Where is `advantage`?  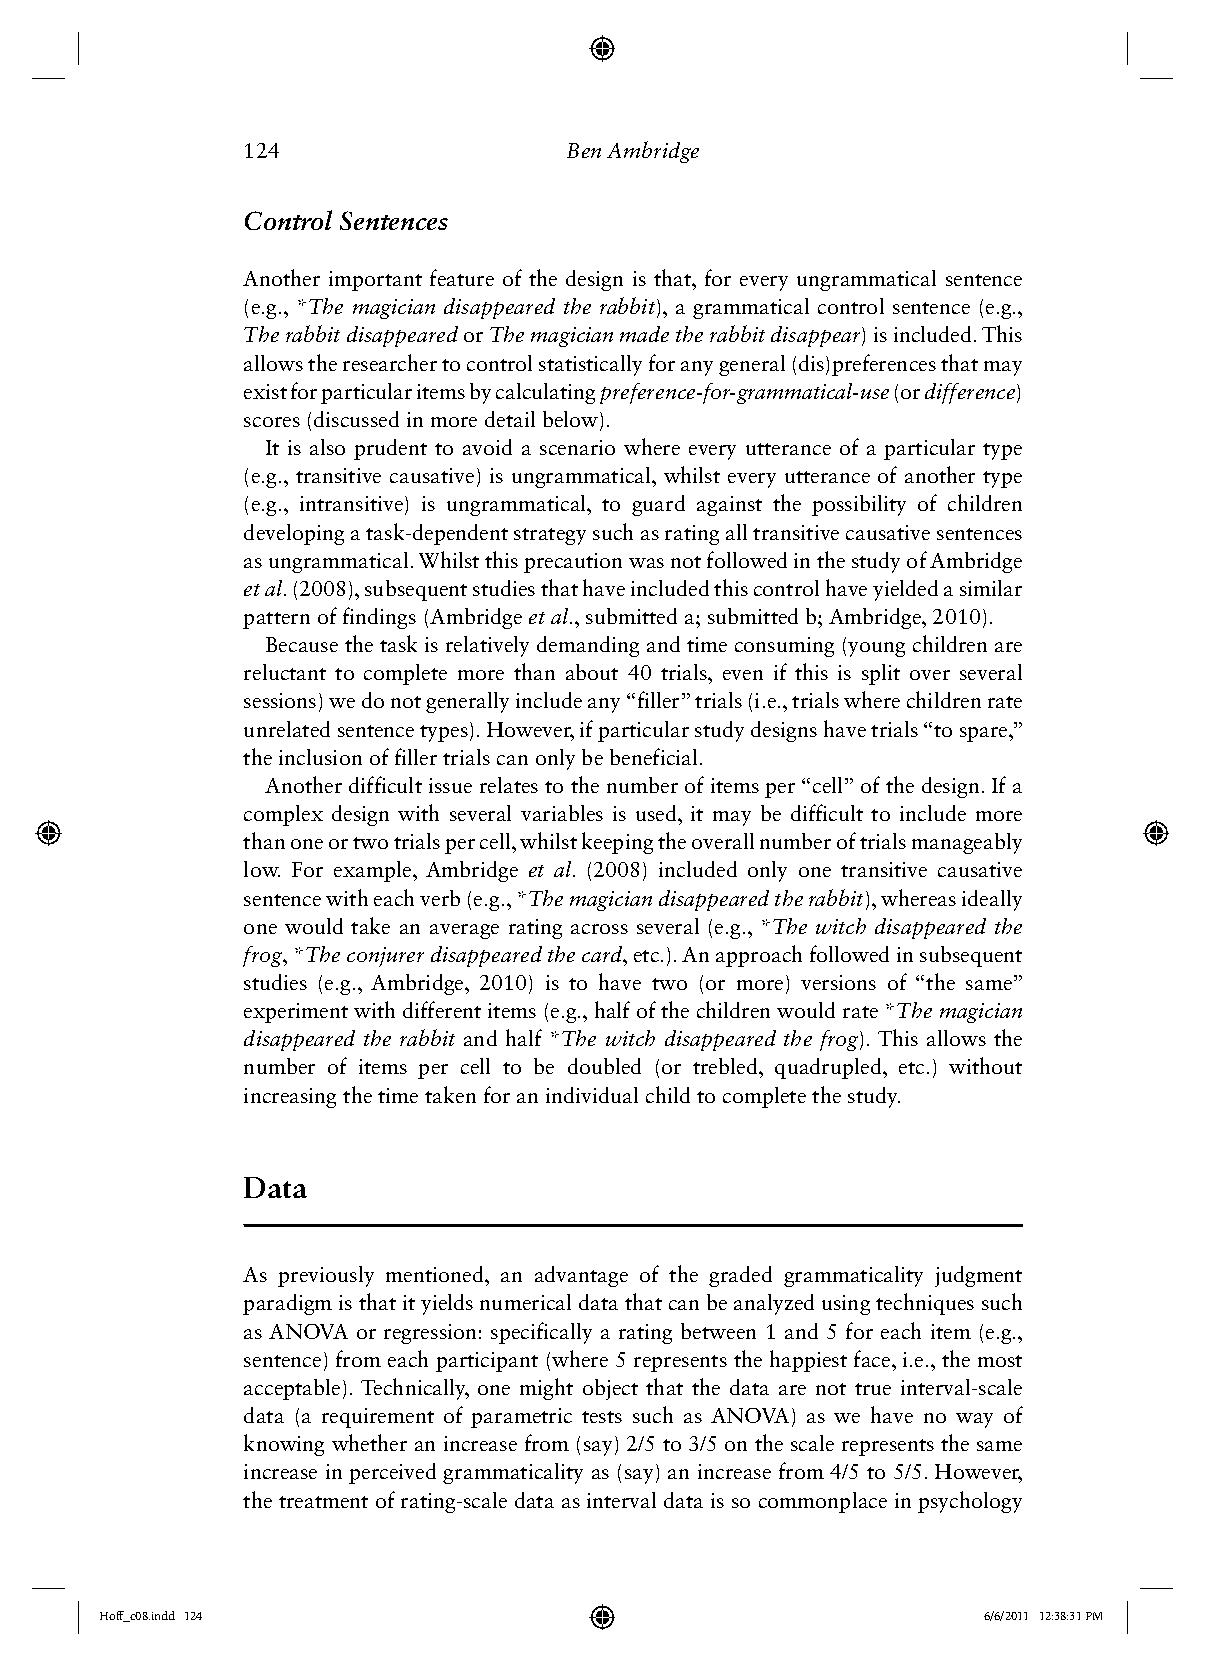
advantage is located at coordinates (581, 1276).
